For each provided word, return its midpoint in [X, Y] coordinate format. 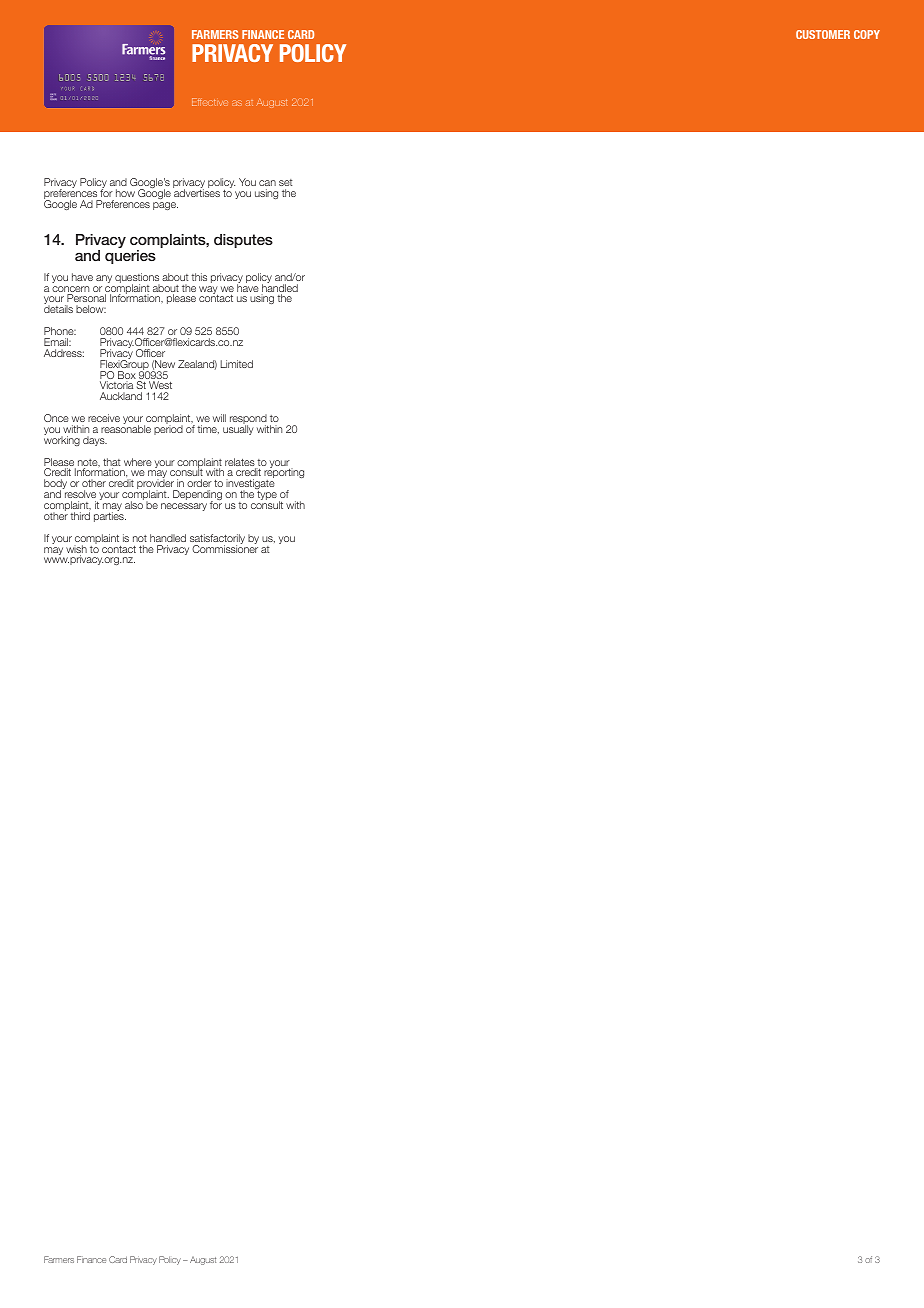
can [267, 183]
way [209, 291]
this [199, 277]
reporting [283, 474]
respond [249, 420]
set [286, 182]
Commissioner [225, 548]
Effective [210, 102]
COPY [867, 34]
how [125, 193]
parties [110, 516]
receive [104, 418]
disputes [243, 241]
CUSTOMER [823, 34]
